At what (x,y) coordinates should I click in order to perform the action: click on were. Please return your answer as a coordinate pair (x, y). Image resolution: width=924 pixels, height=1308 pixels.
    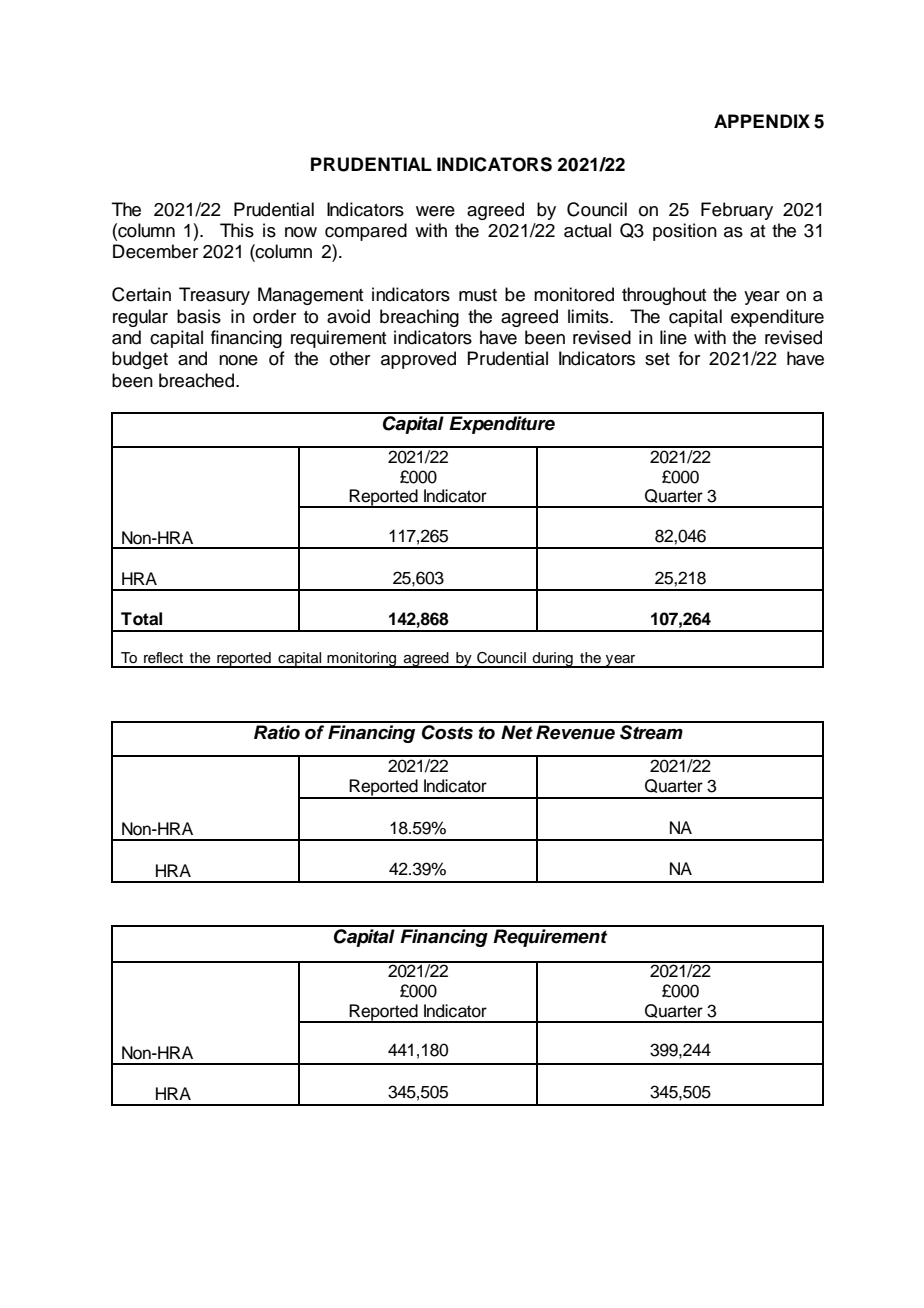
    Looking at the image, I should click on (435, 211).
